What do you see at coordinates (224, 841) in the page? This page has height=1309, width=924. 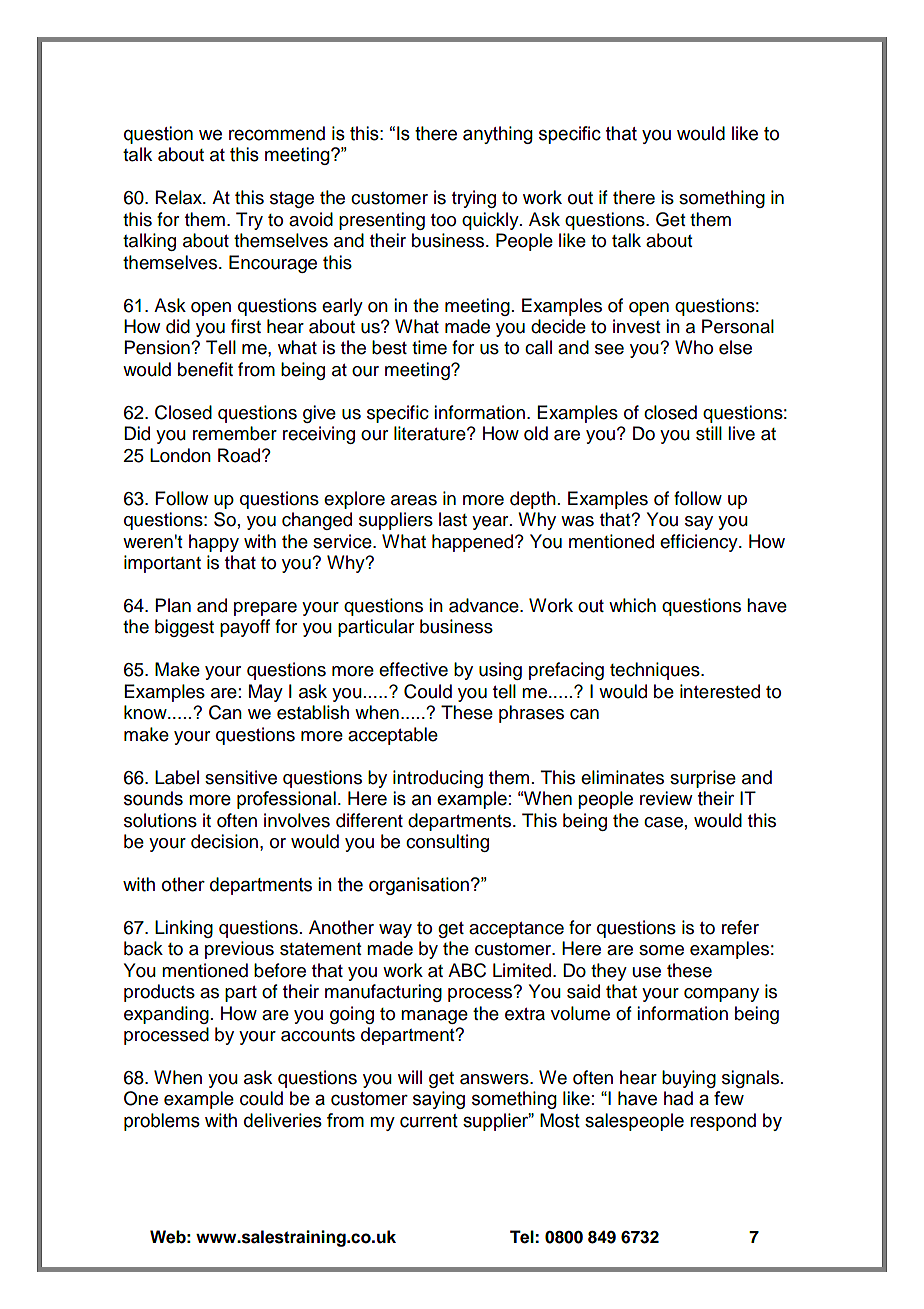 I see `decision` at bounding box center [224, 841].
